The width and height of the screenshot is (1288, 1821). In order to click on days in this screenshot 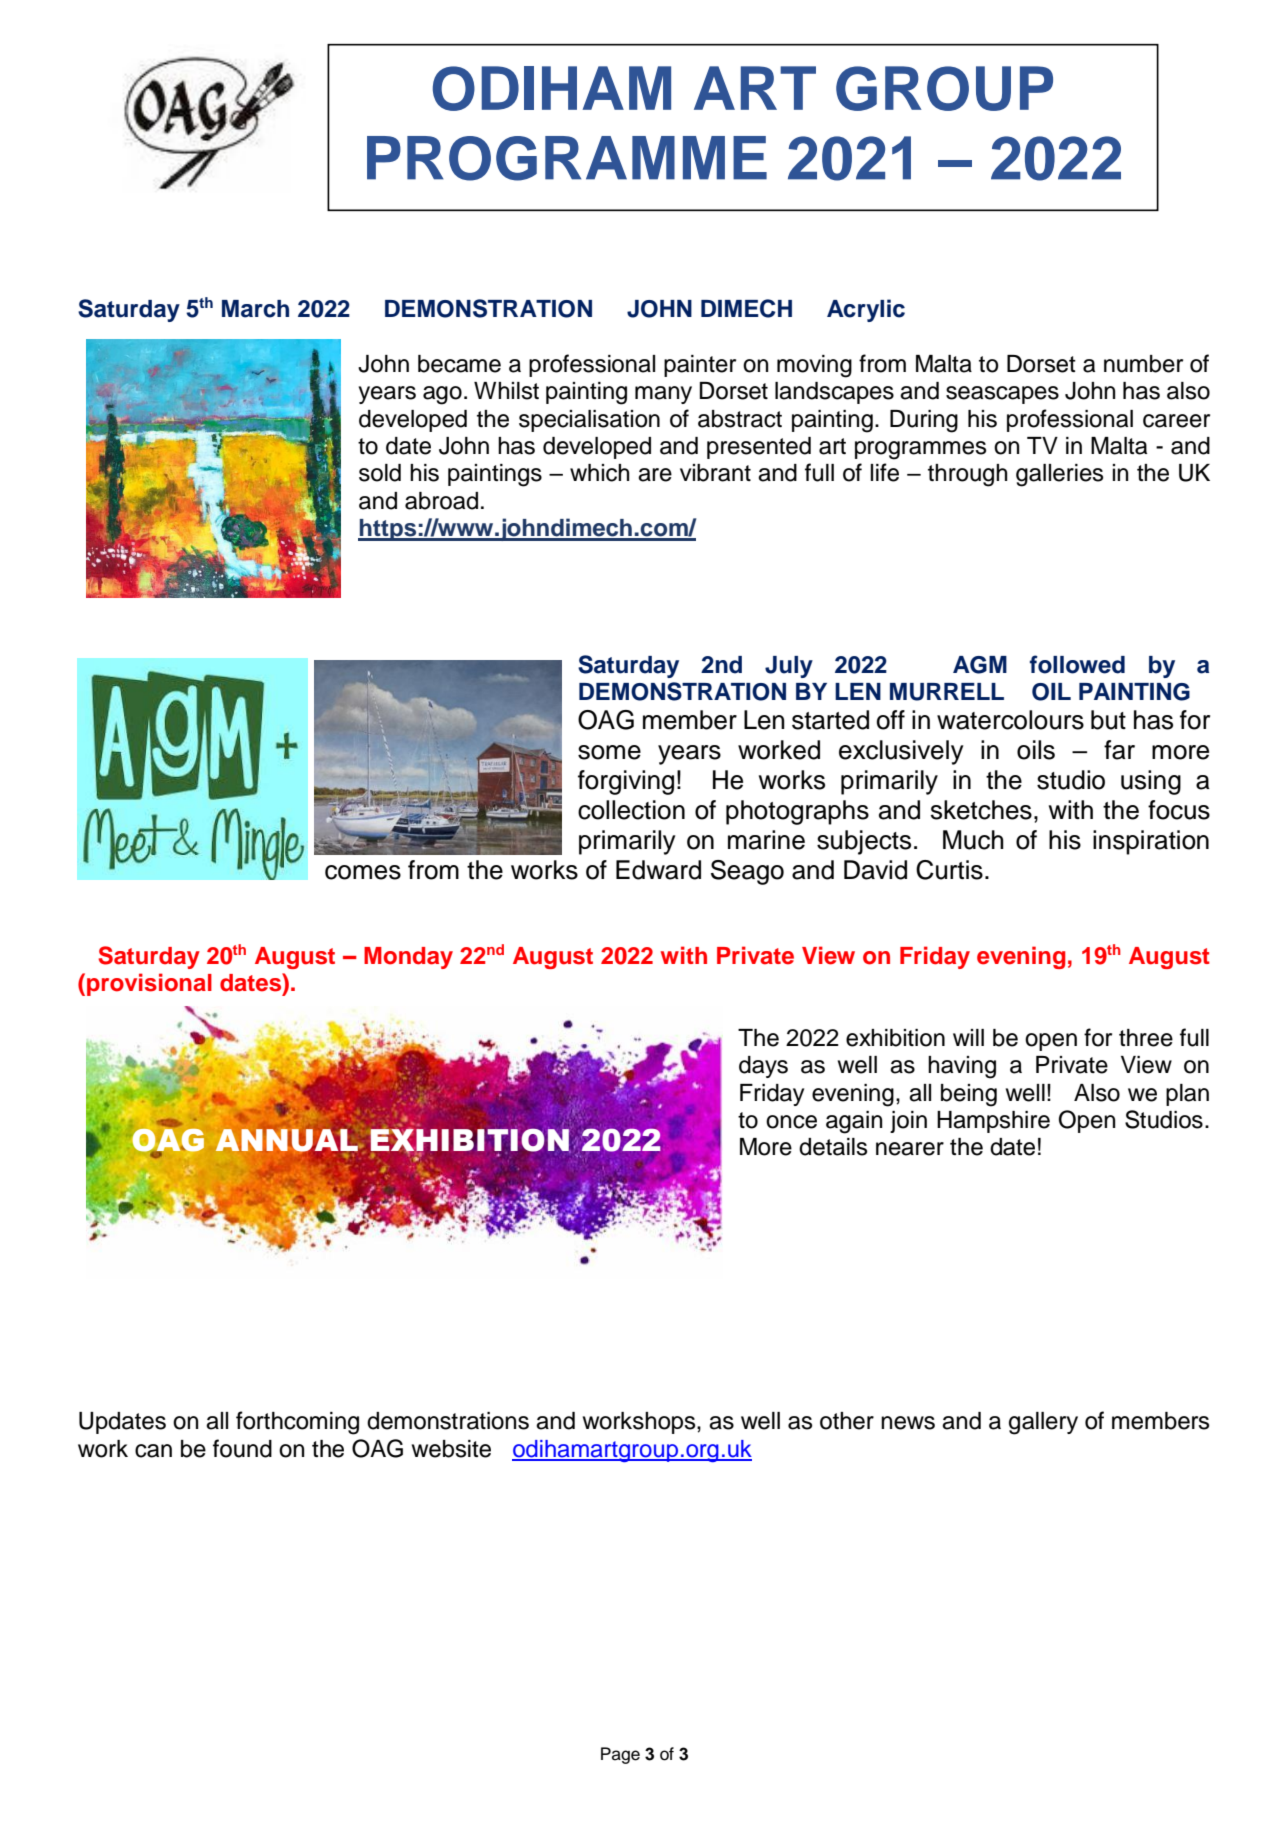, I will do `click(763, 1067)`.
